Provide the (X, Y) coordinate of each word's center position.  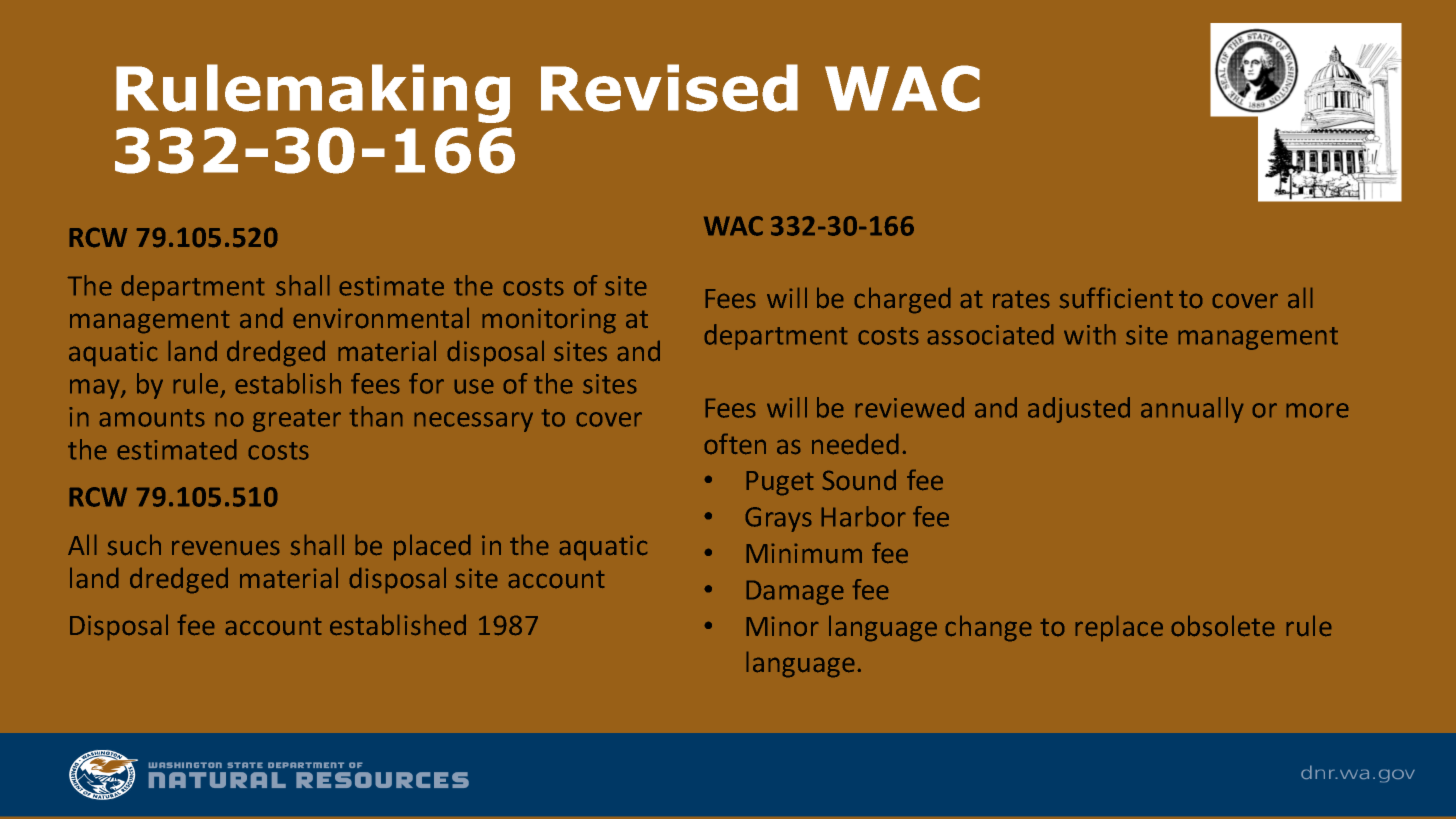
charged (902, 300)
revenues (225, 548)
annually (1192, 410)
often (735, 444)
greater (297, 420)
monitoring (549, 321)
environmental (381, 318)
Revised (669, 88)
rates (1021, 299)
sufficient (1116, 298)
